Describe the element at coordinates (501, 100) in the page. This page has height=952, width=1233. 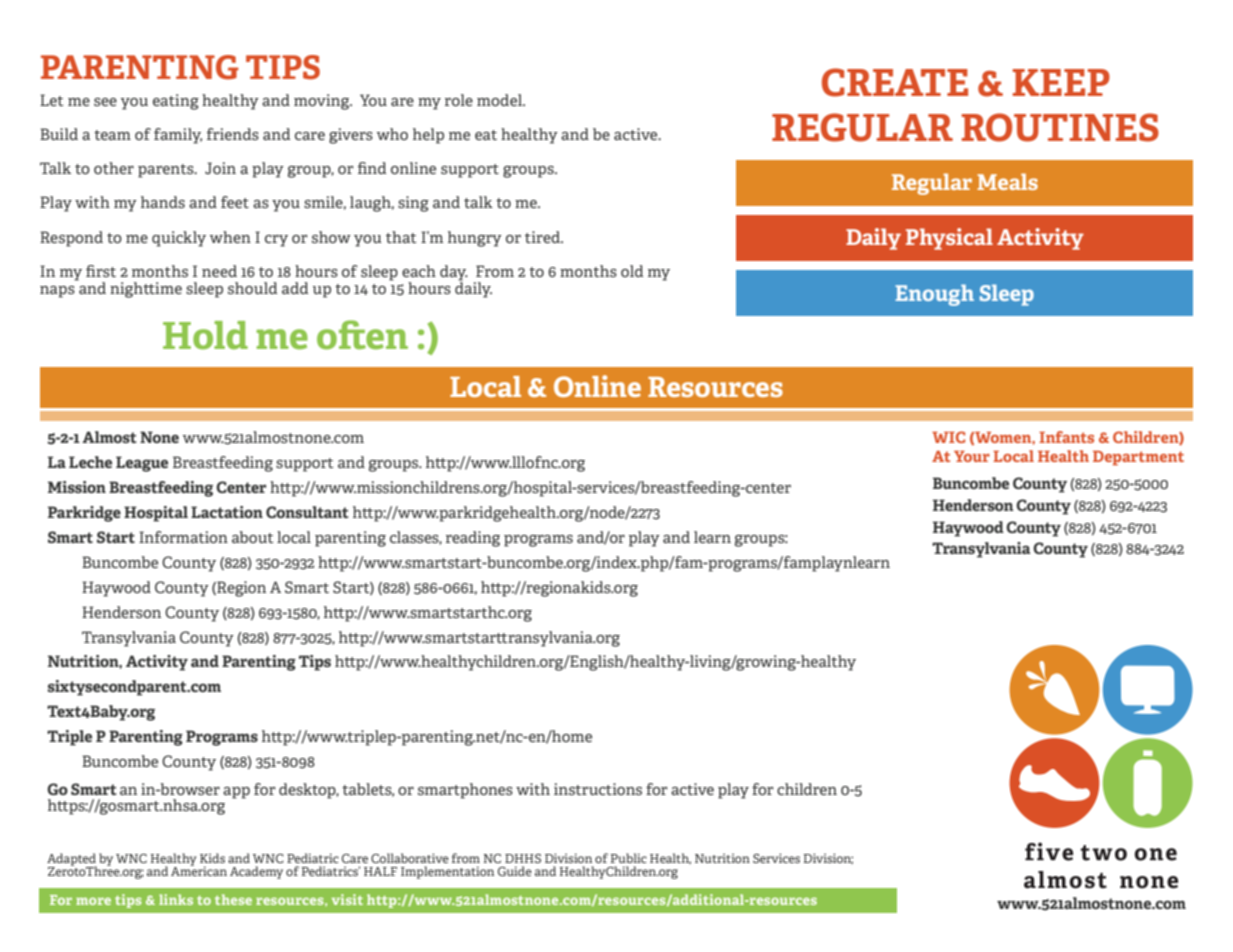
I see `model` at that location.
